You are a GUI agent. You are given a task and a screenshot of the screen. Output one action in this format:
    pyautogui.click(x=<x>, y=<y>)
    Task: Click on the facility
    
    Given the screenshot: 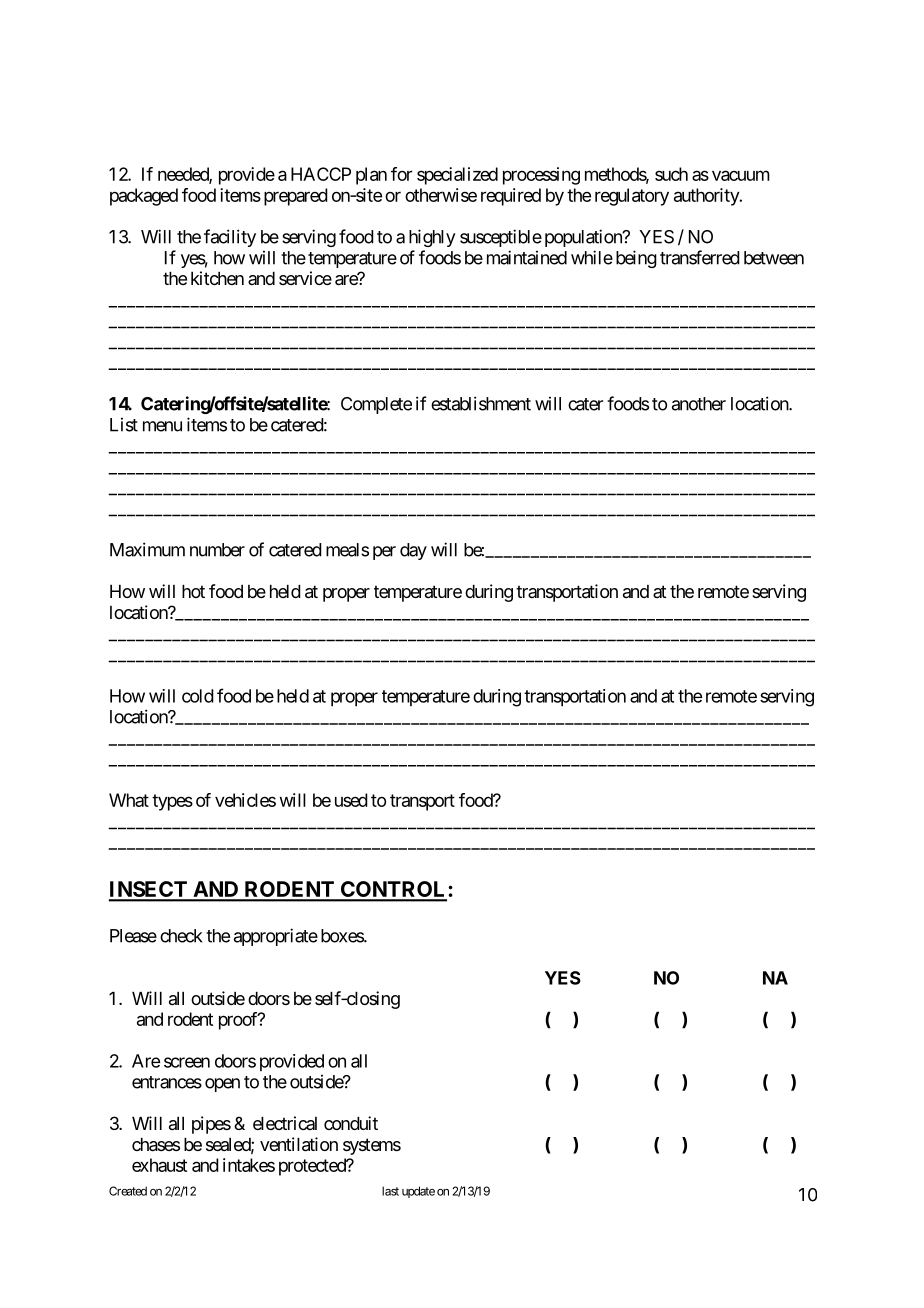 What is the action you would take?
    pyautogui.click(x=230, y=238)
